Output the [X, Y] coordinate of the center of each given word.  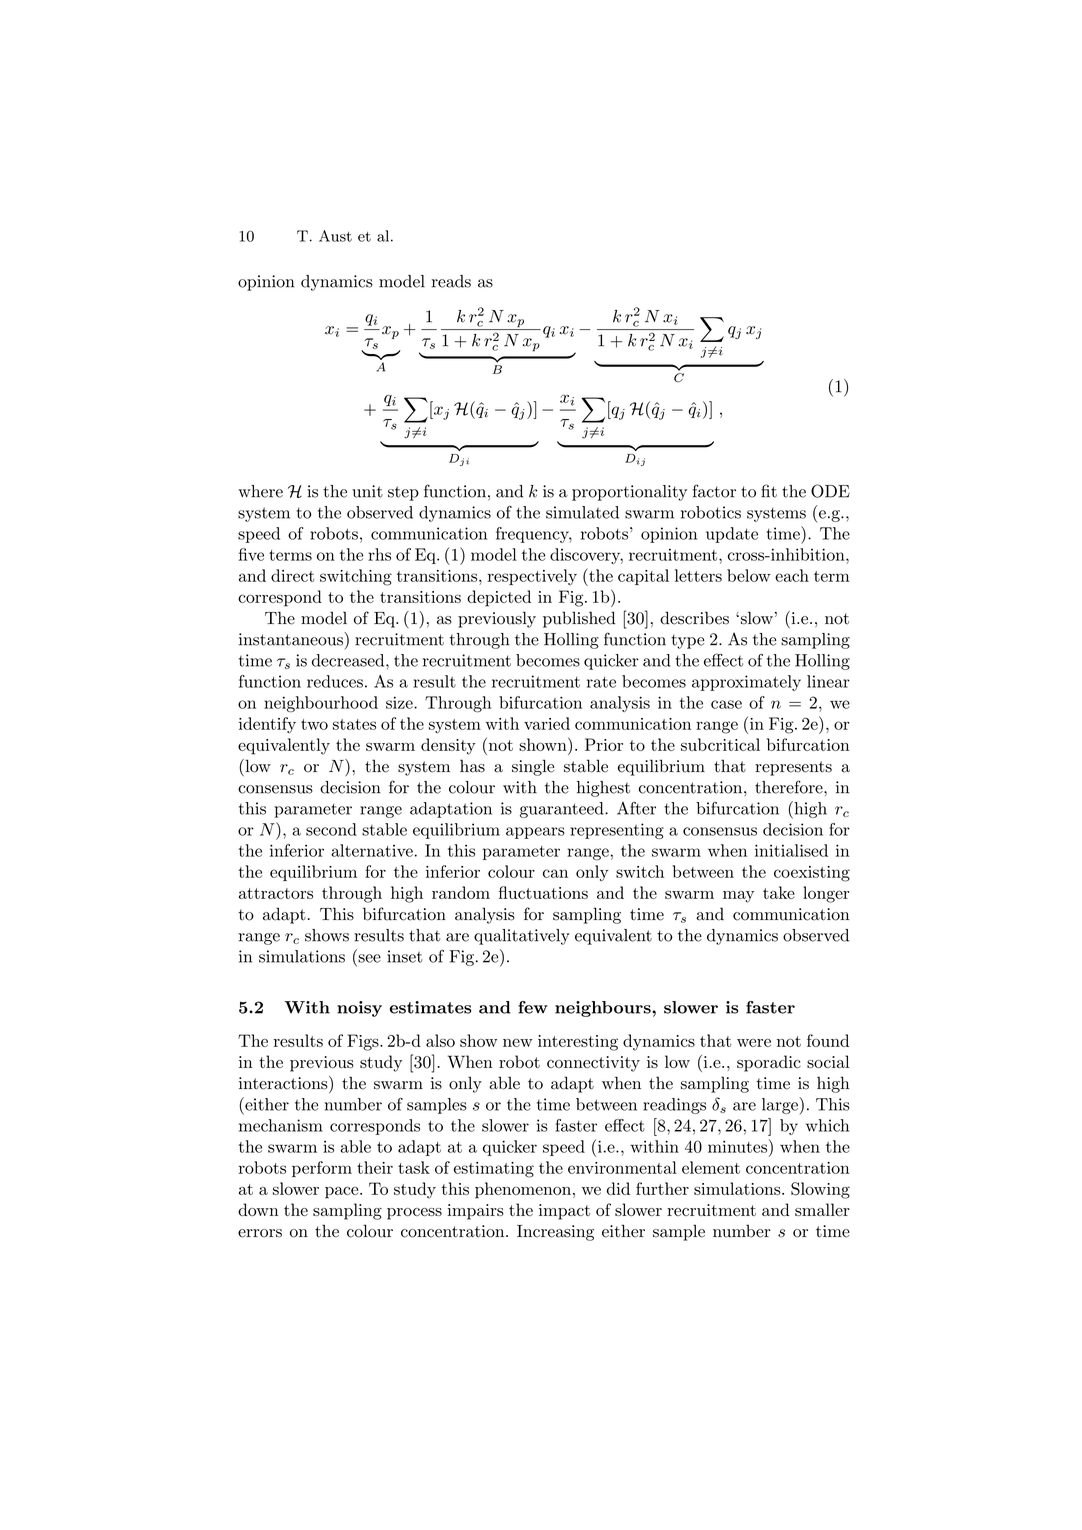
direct [292, 575]
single [533, 767]
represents [793, 768]
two [314, 724]
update [732, 535]
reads [451, 281]
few [533, 1007]
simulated [582, 512]
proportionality [629, 493]
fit [769, 491]
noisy [359, 1009]
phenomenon [523, 1190]
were [754, 1043]
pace [343, 1192]
